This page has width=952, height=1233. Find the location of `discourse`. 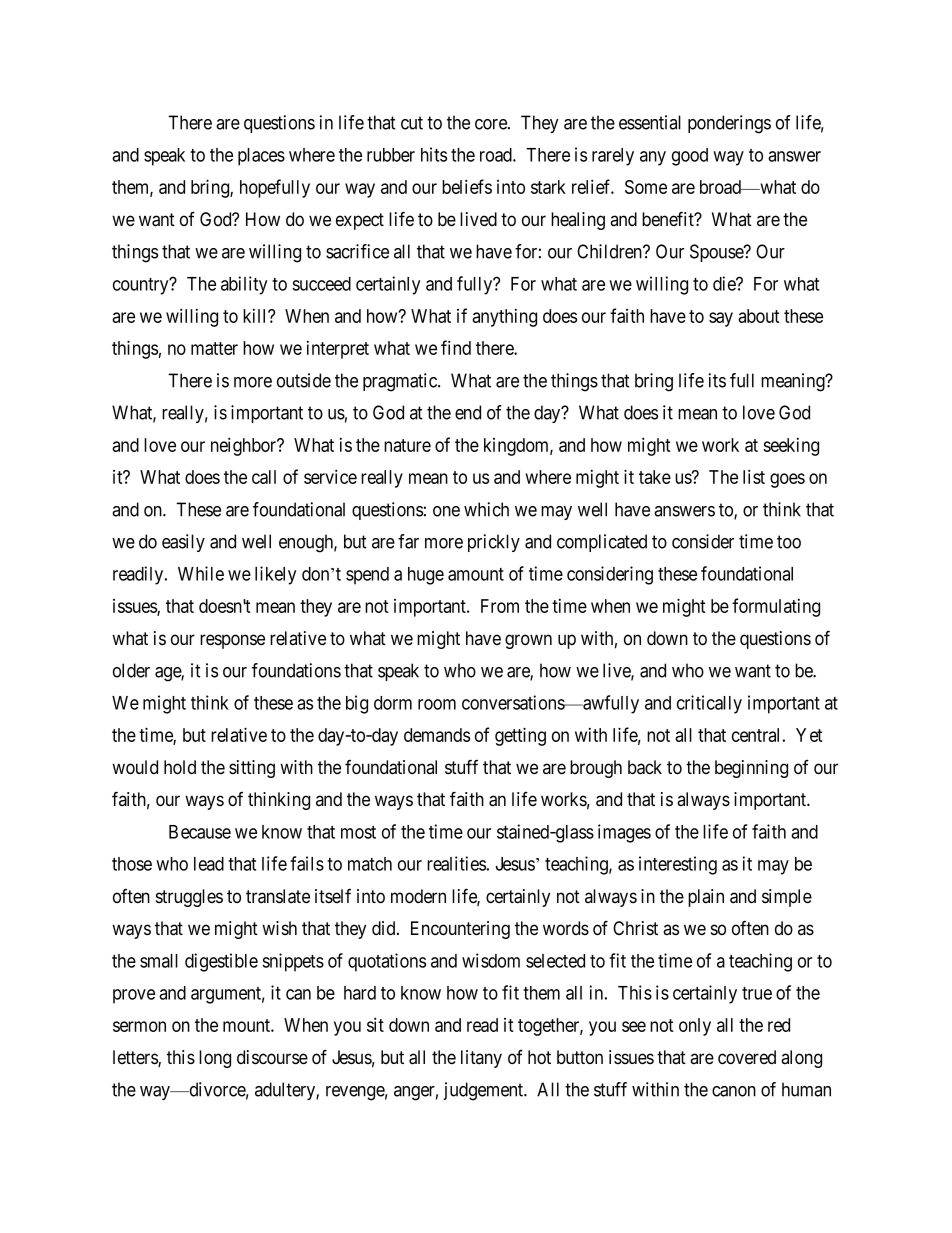

discourse is located at coordinates (272, 1057).
